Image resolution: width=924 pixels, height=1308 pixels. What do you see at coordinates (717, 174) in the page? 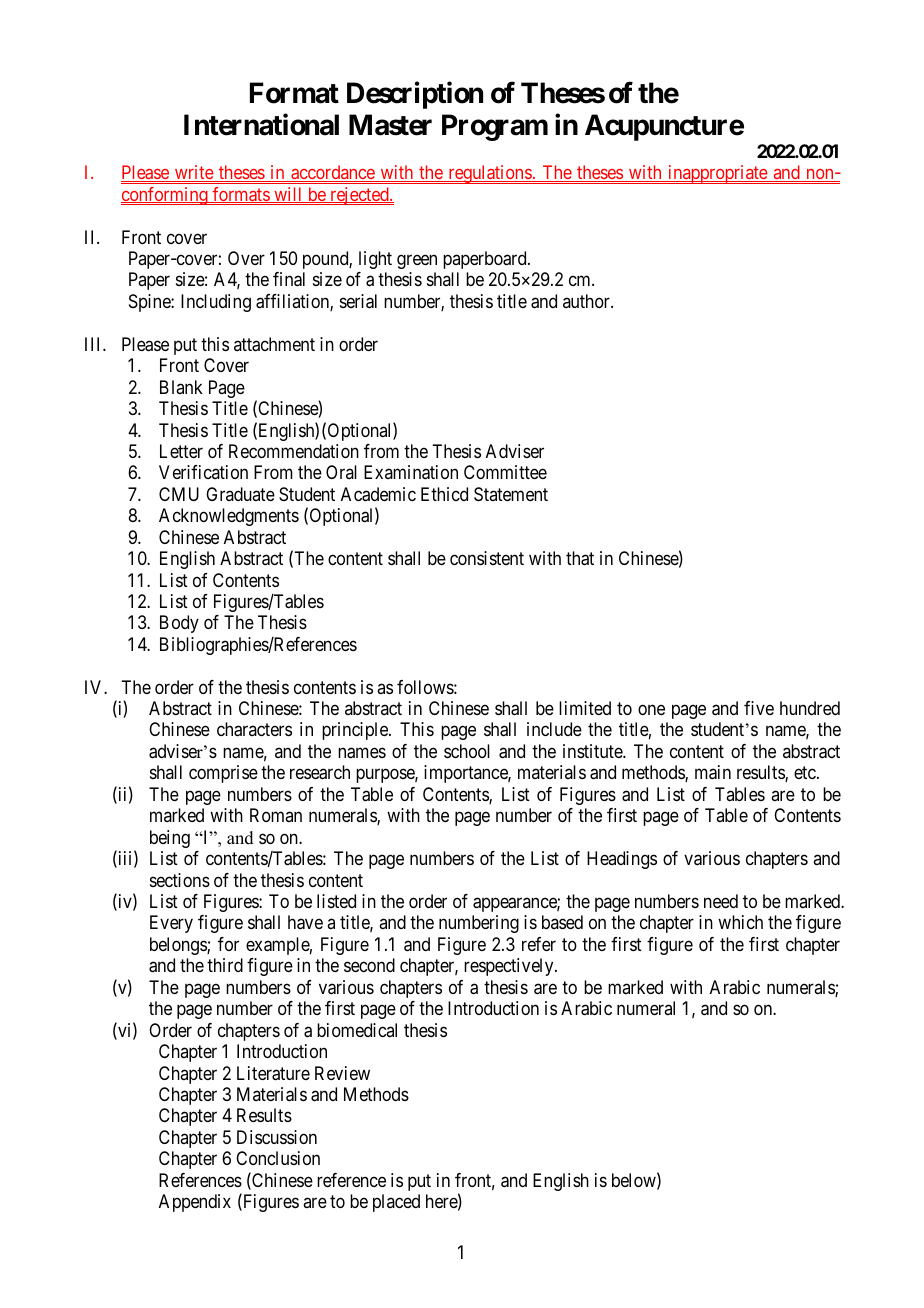
I see `inappropriate` at bounding box center [717, 174].
